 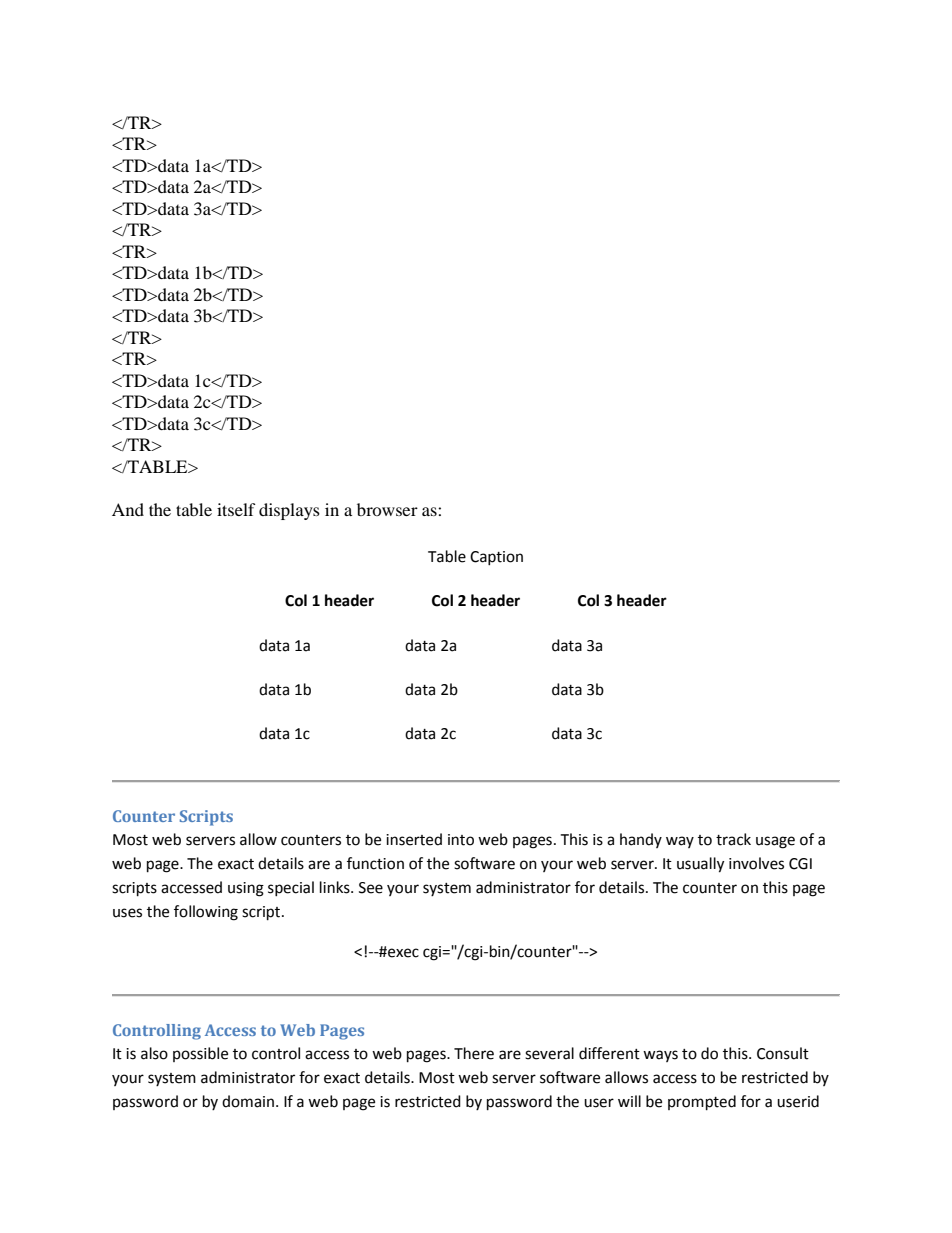 I want to click on browser, so click(x=387, y=509).
